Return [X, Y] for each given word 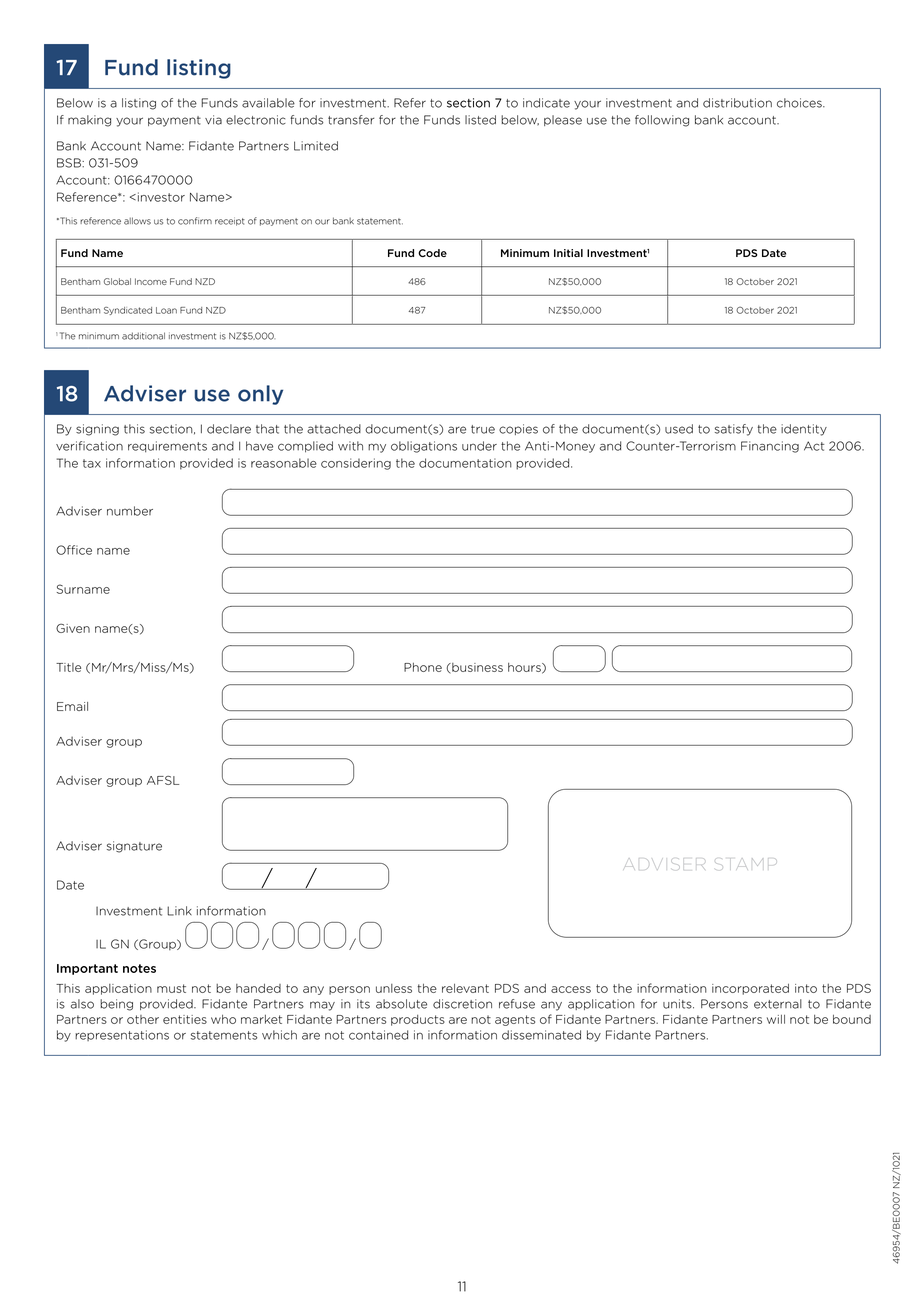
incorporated [750, 989]
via [213, 120]
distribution [737, 103]
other [143, 1019]
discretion [462, 1004]
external [778, 1004]
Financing [770, 447]
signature [134, 847]
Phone [423, 667]
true [483, 429]
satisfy [734, 430]
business [476, 668]
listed [480, 120]
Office [74, 550]
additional [143, 336]
